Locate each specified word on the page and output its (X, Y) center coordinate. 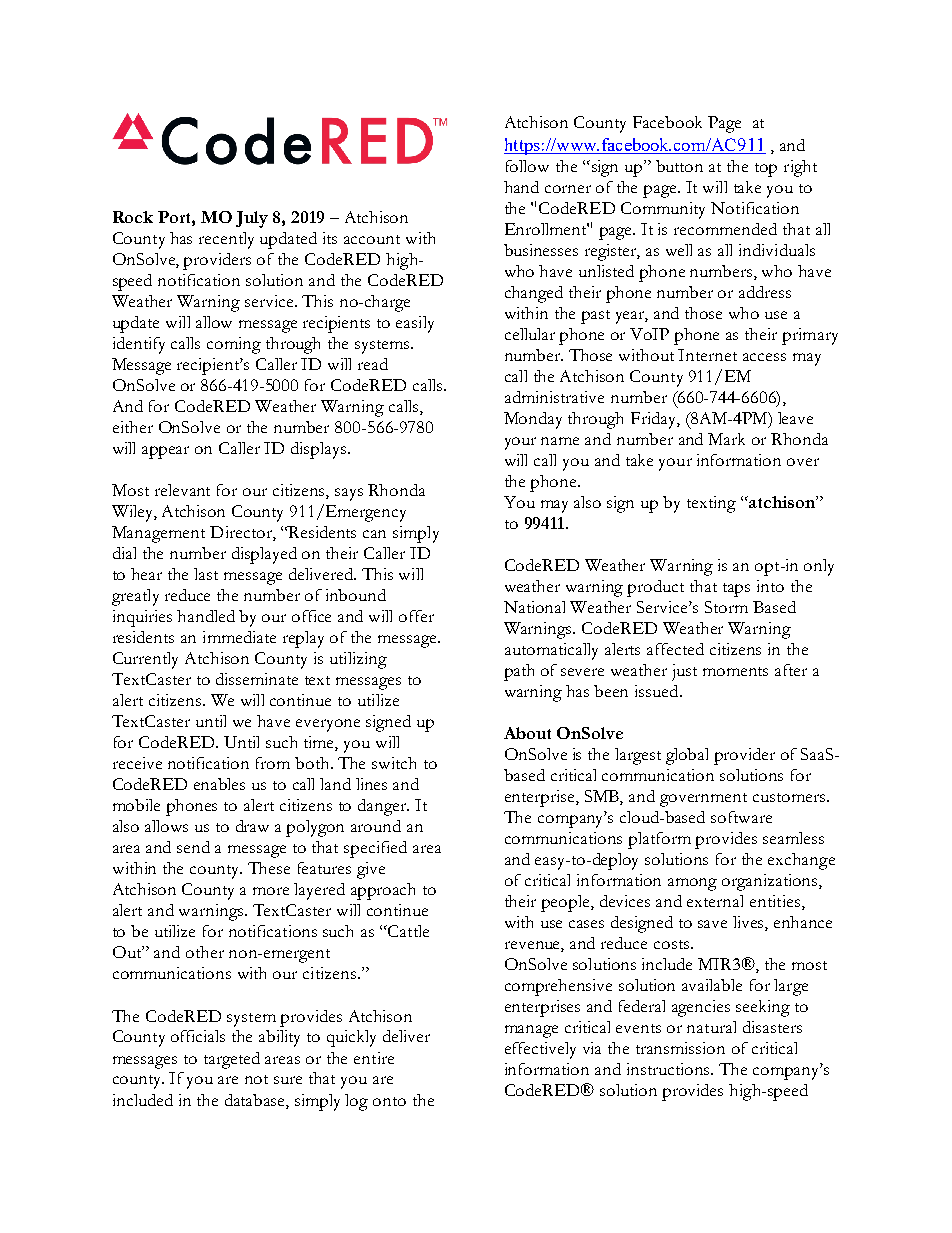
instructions (670, 1069)
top (766, 170)
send (193, 847)
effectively (540, 1050)
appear (165, 452)
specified (375, 849)
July (252, 219)
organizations (771, 882)
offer (416, 616)
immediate (239, 637)
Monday (533, 420)
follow (527, 166)
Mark (726, 439)
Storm (726, 607)
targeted (232, 1060)
